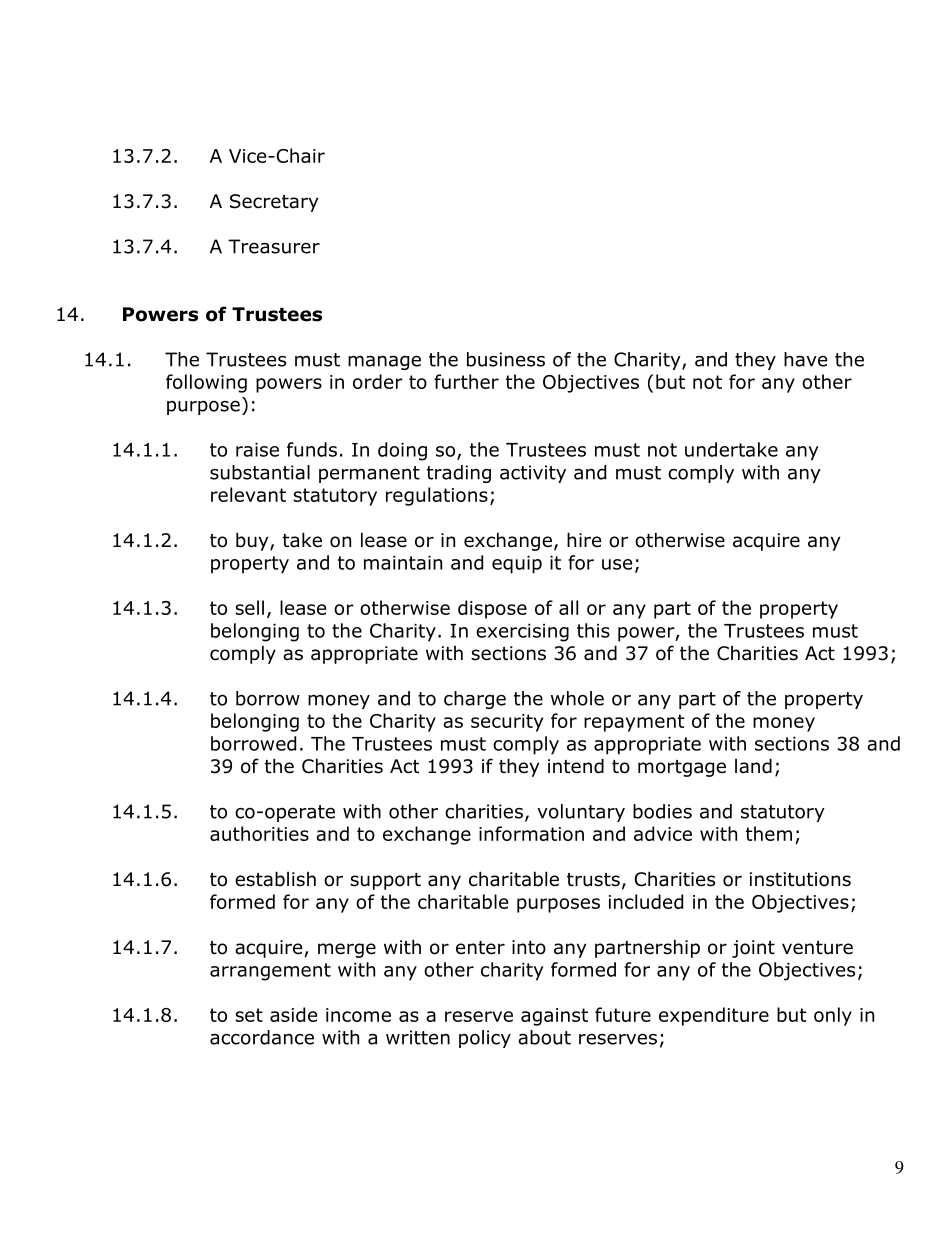 Image resolution: width=952 pixels, height=1233 pixels. Describe the element at coordinates (617, 564) in the page. I see `use` at that location.
